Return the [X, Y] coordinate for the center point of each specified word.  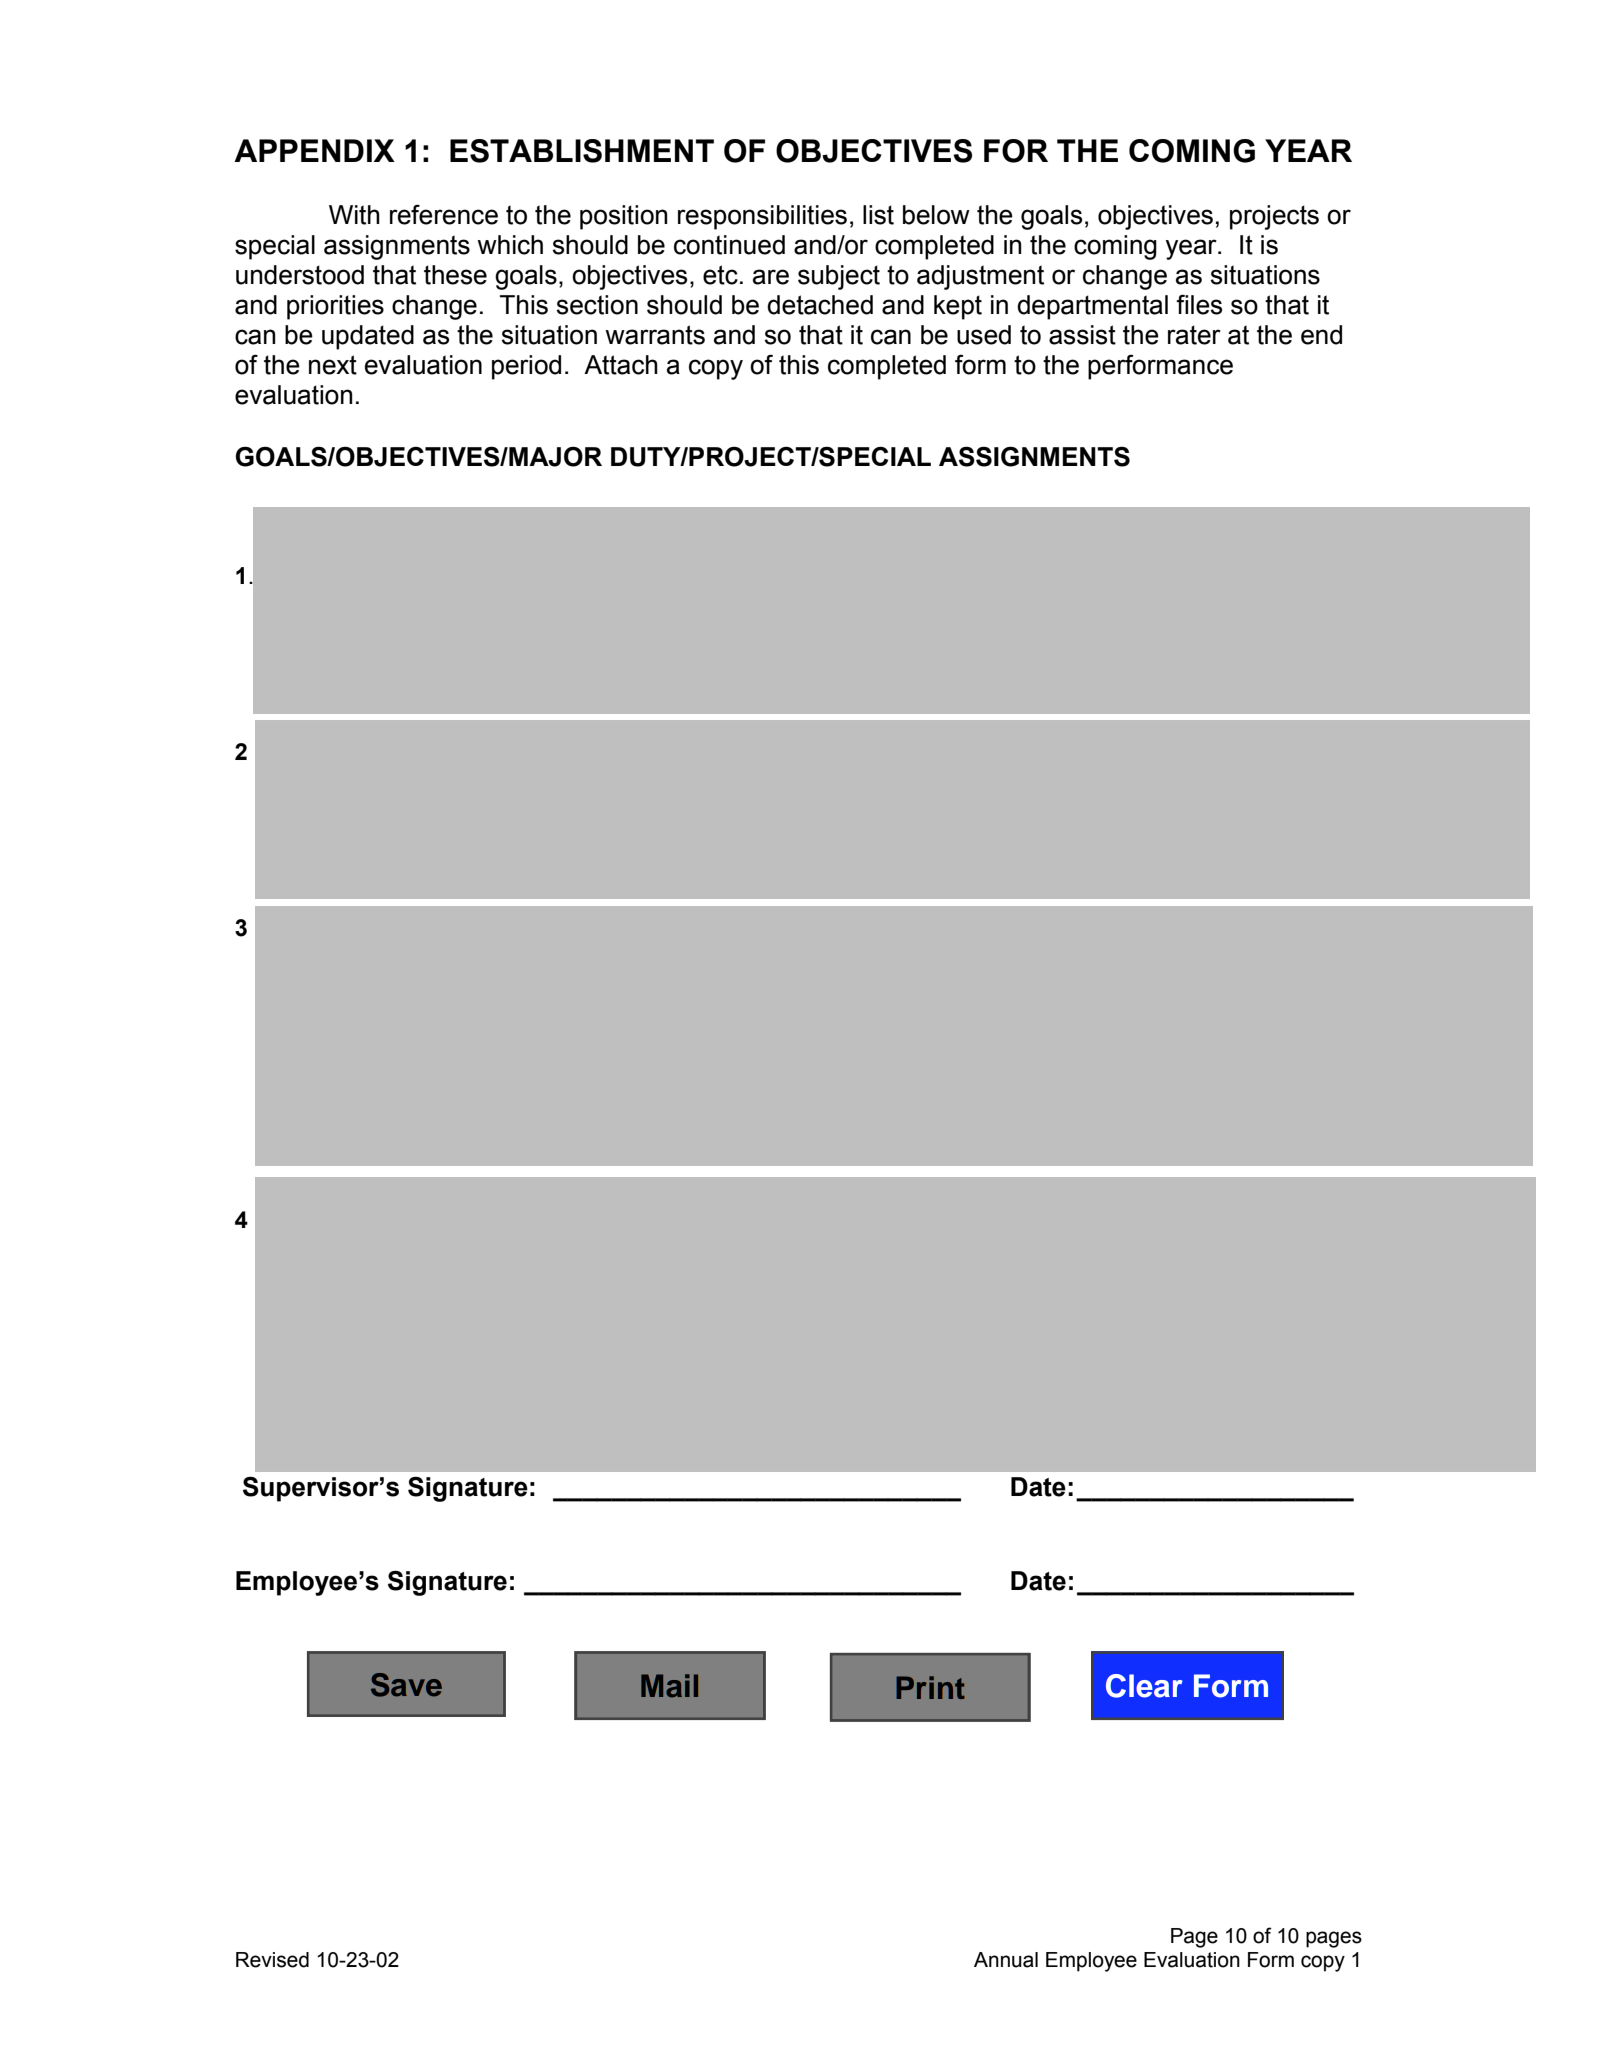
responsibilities [762, 217]
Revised [272, 1960]
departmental [1092, 307]
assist [1082, 335]
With [354, 215]
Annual [1006, 1960]
